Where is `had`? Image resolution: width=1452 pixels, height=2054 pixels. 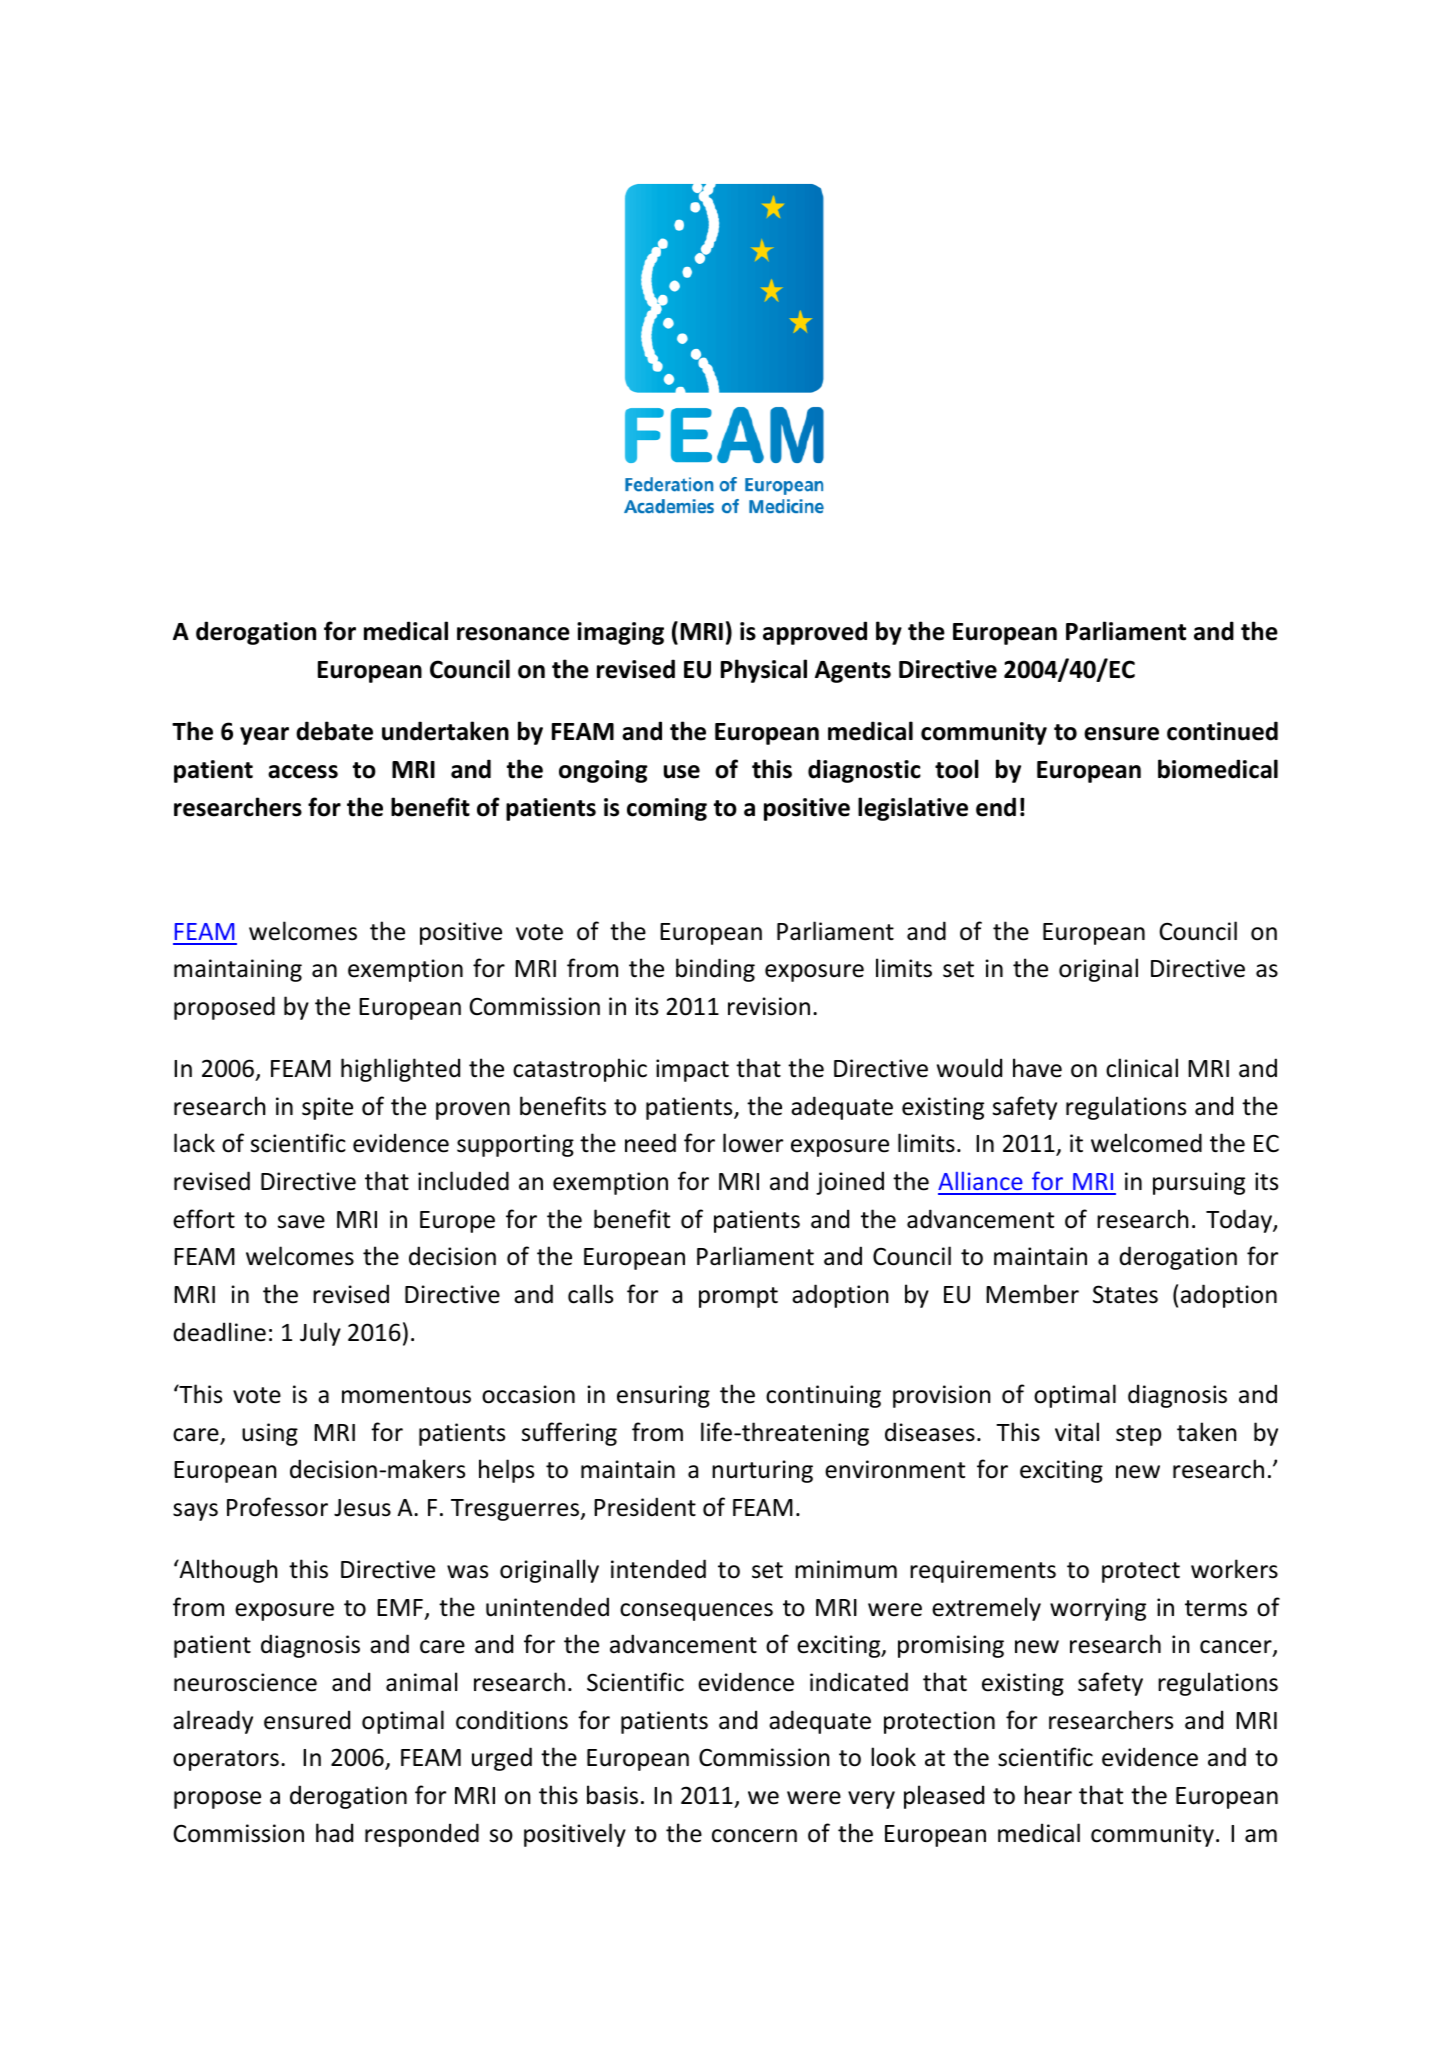
had is located at coordinates (334, 1833).
